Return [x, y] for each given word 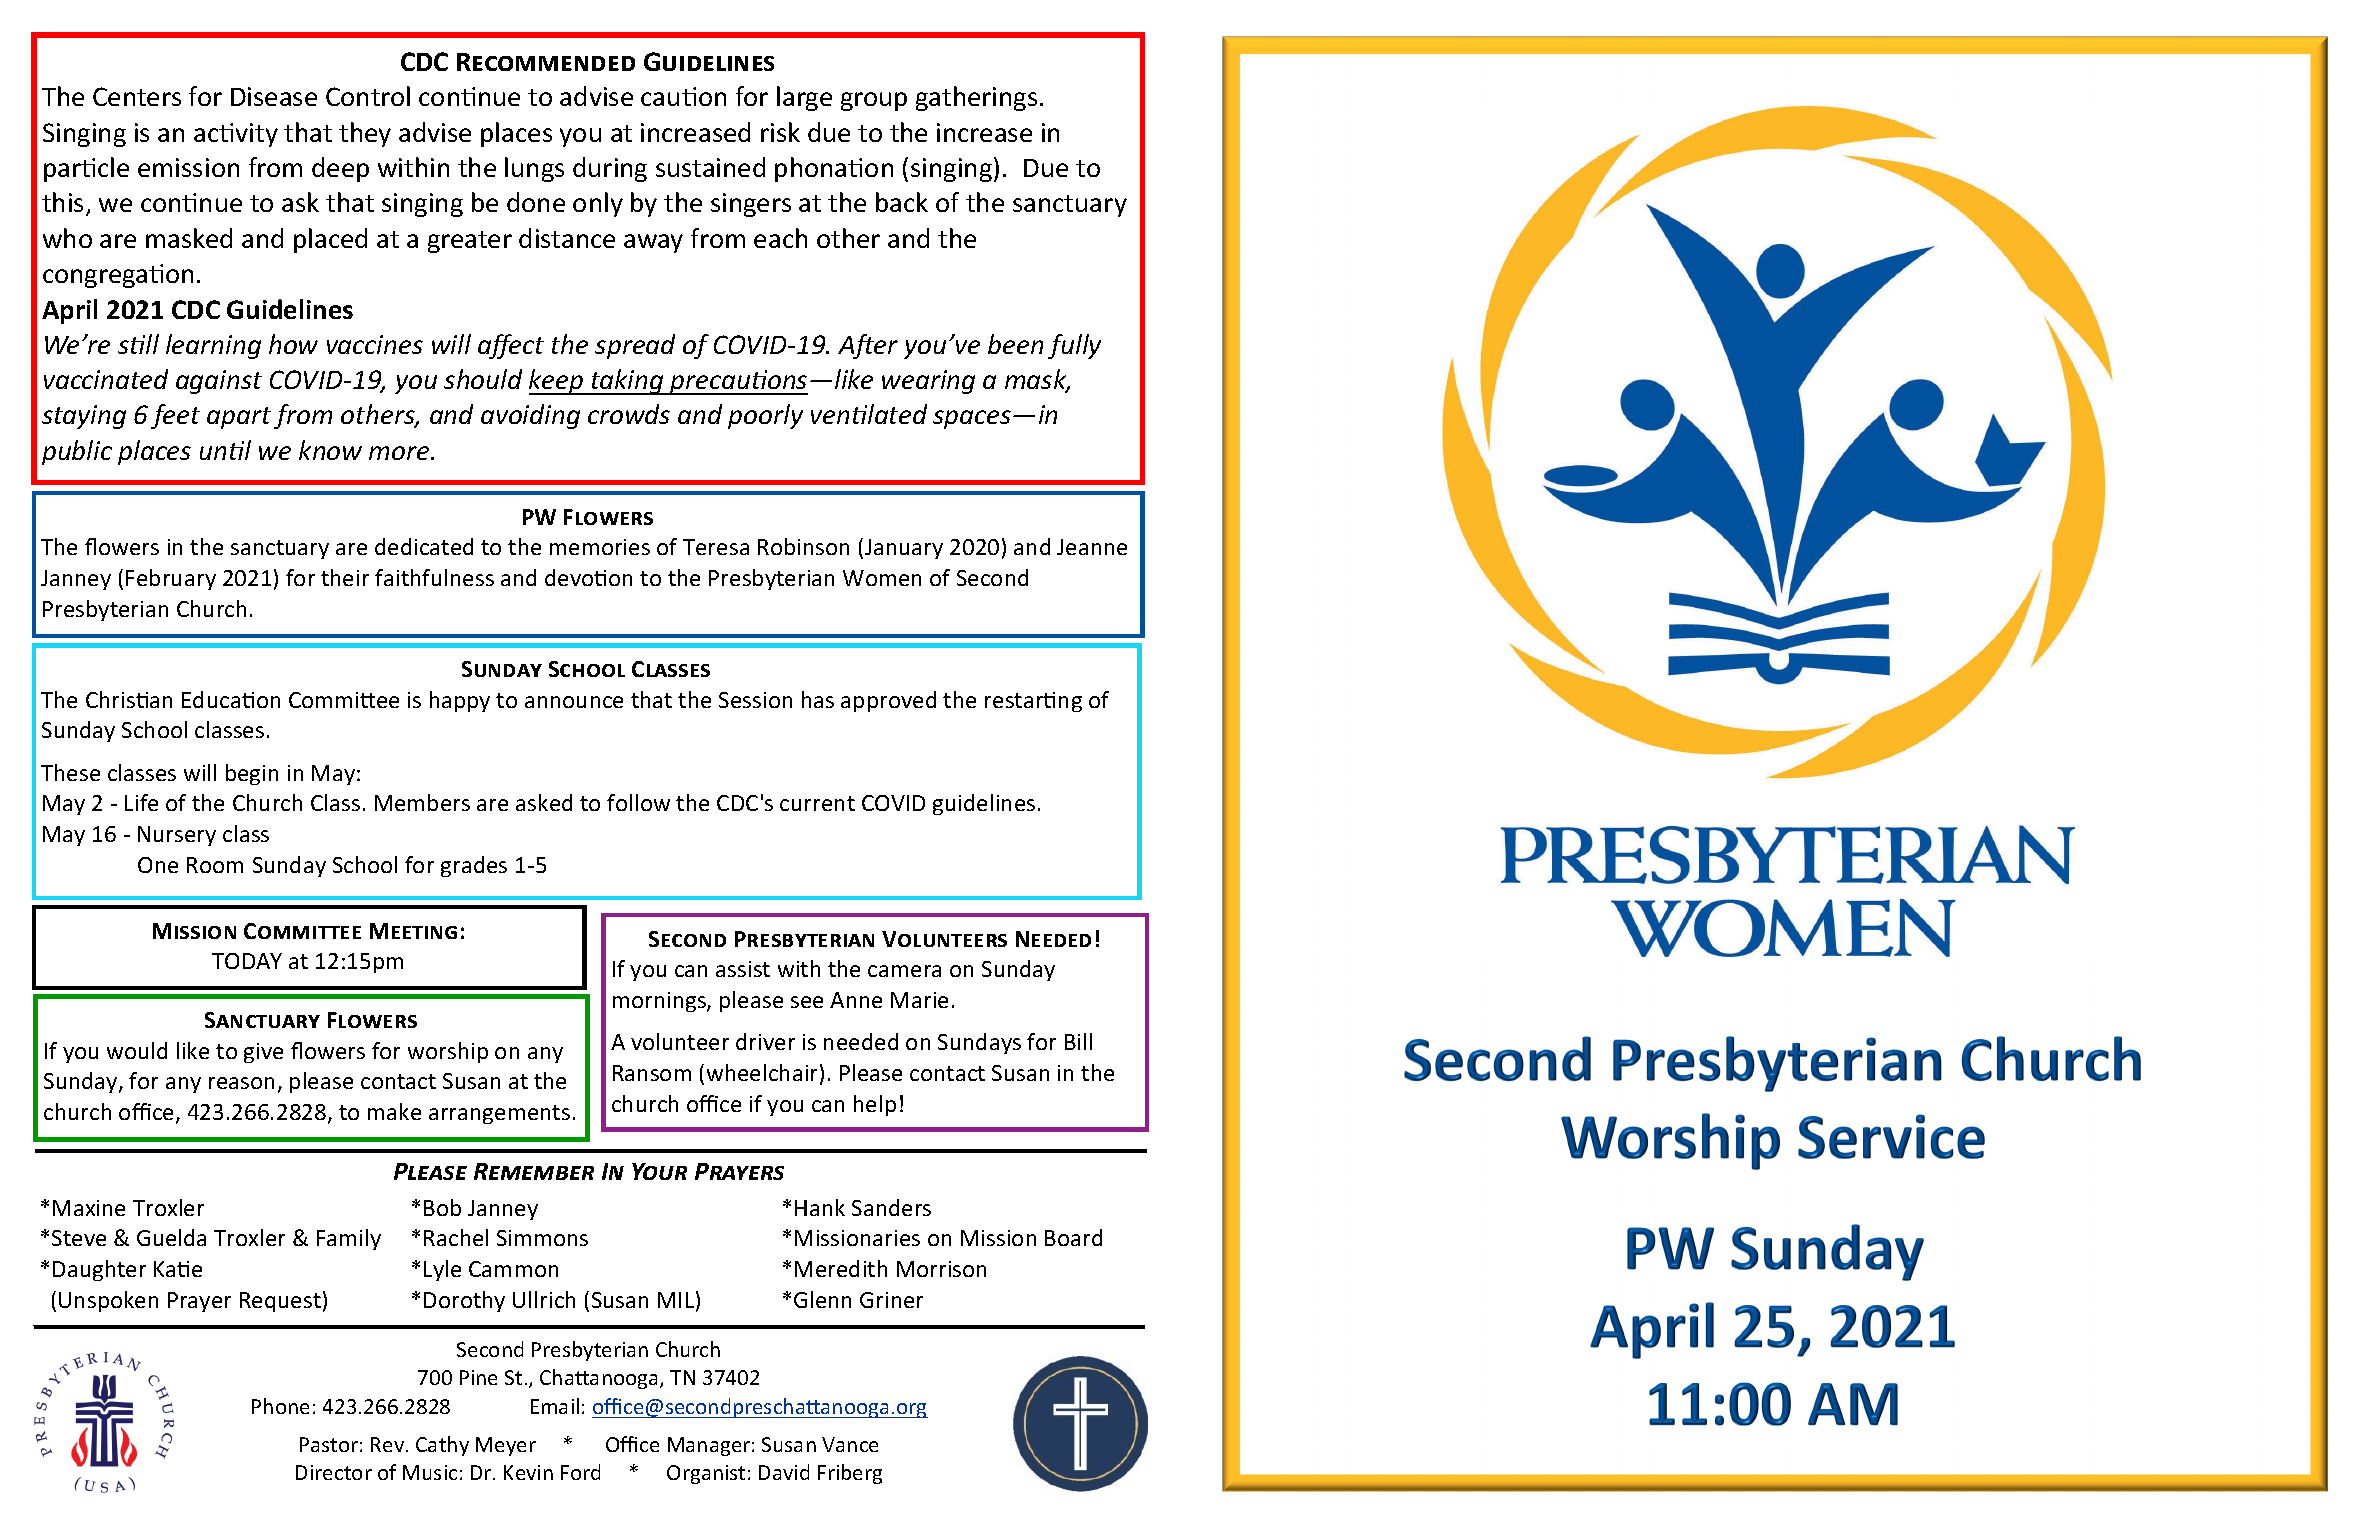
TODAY [247, 961]
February [171, 579]
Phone [280, 1406]
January [904, 549]
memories [600, 547]
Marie [919, 1000]
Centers [137, 96]
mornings [660, 1002]
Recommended [546, 62]
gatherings [976, 98]
